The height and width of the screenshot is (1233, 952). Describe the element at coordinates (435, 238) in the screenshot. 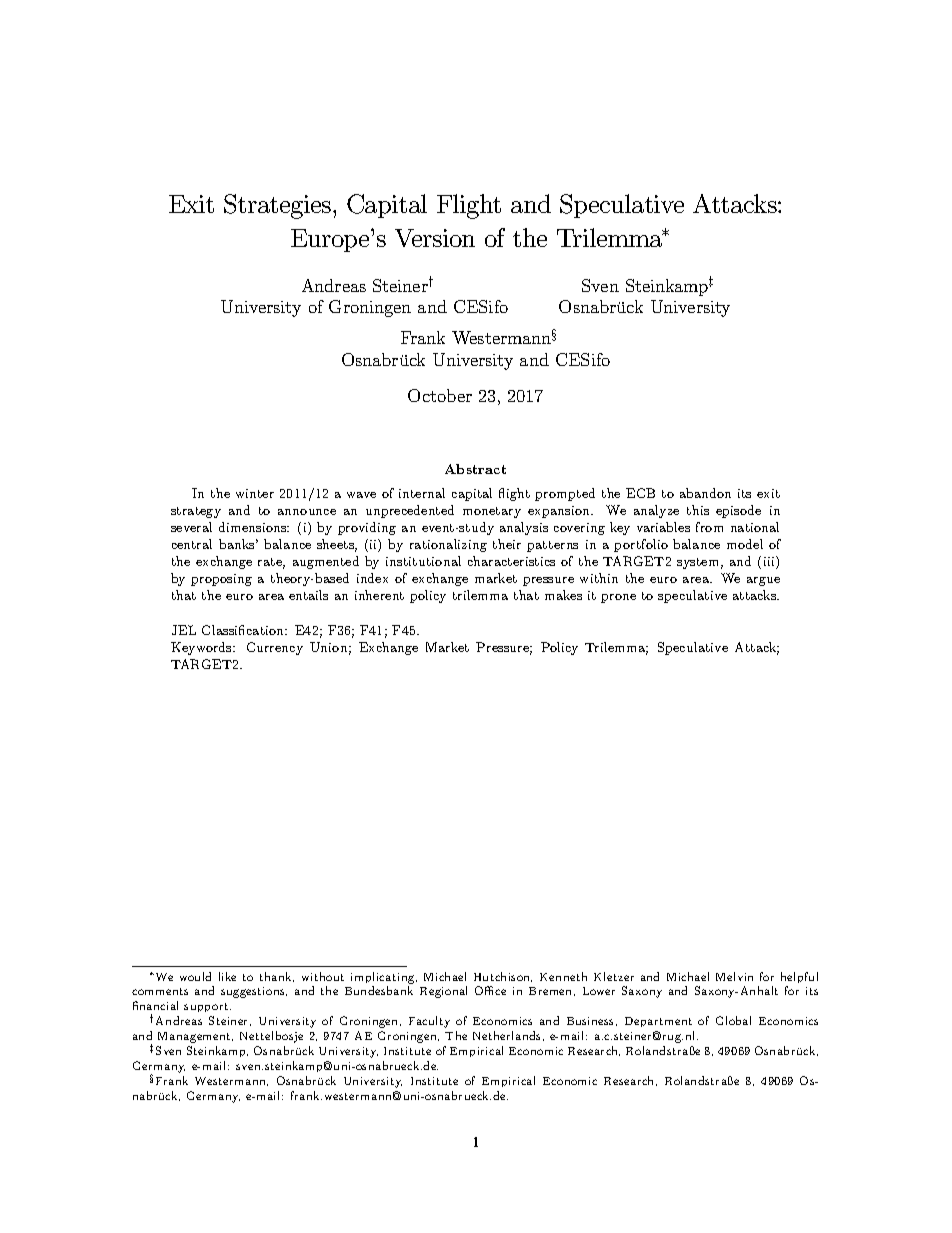

I see `Version` at that location.
